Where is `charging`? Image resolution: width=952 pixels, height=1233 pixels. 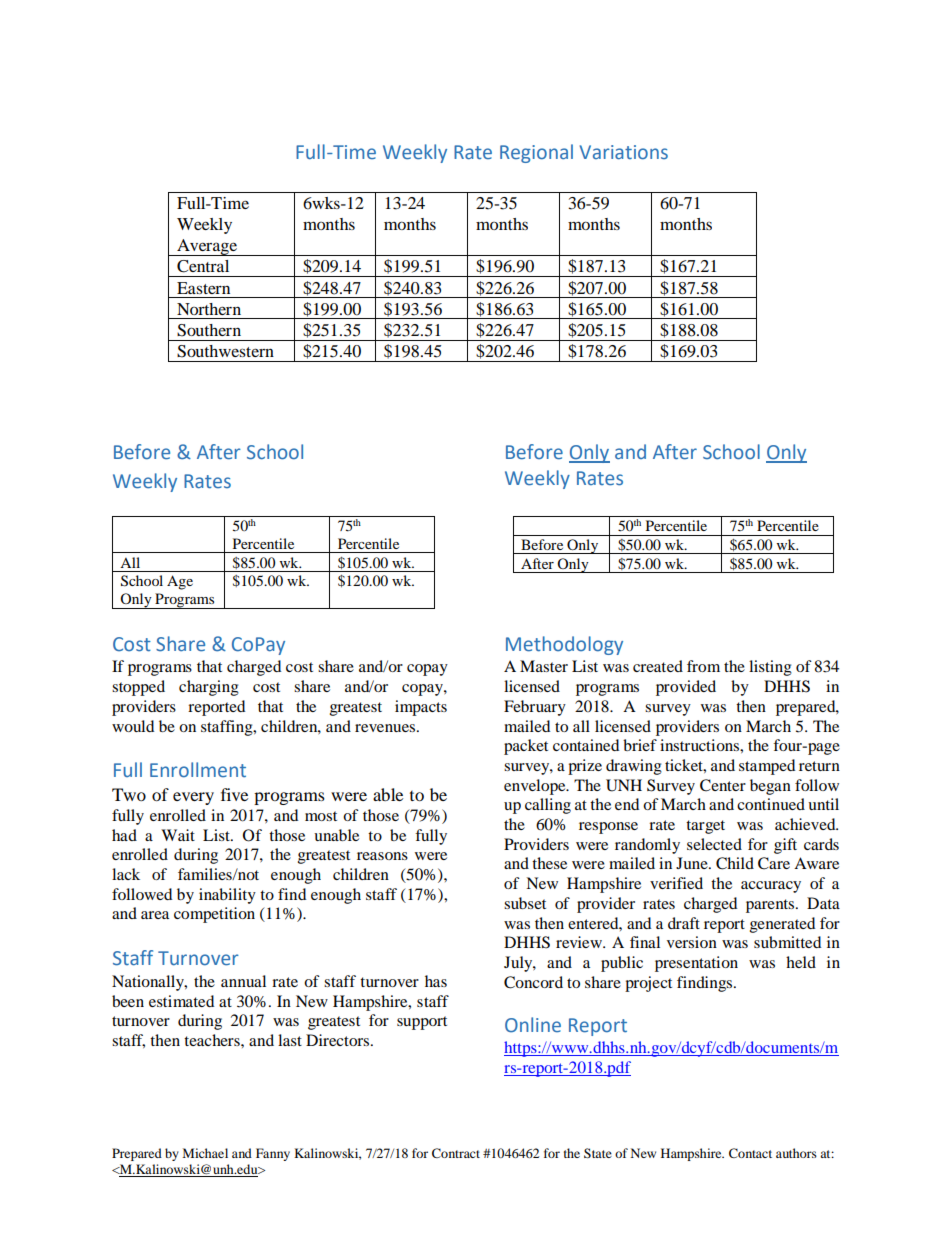 charging is located at coordinates (209, 688).
